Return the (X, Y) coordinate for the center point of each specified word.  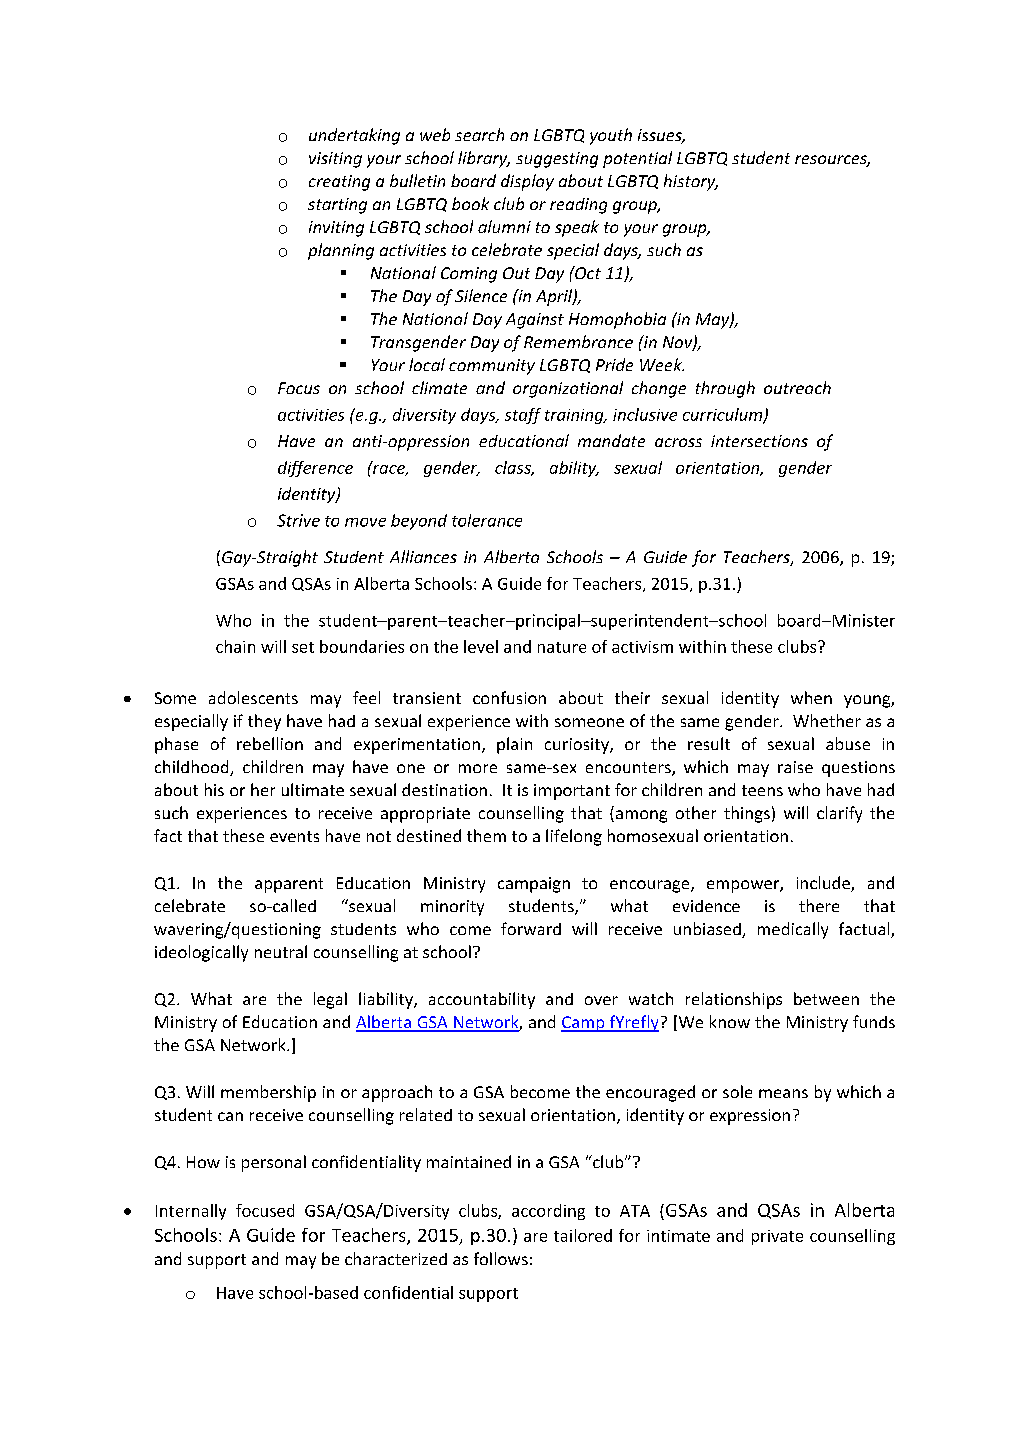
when (811, 697)
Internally (191, 1212)
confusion (509, 697)
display (527, 182)
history (691, 182)
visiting (335, 160)
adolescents (253, 697)
